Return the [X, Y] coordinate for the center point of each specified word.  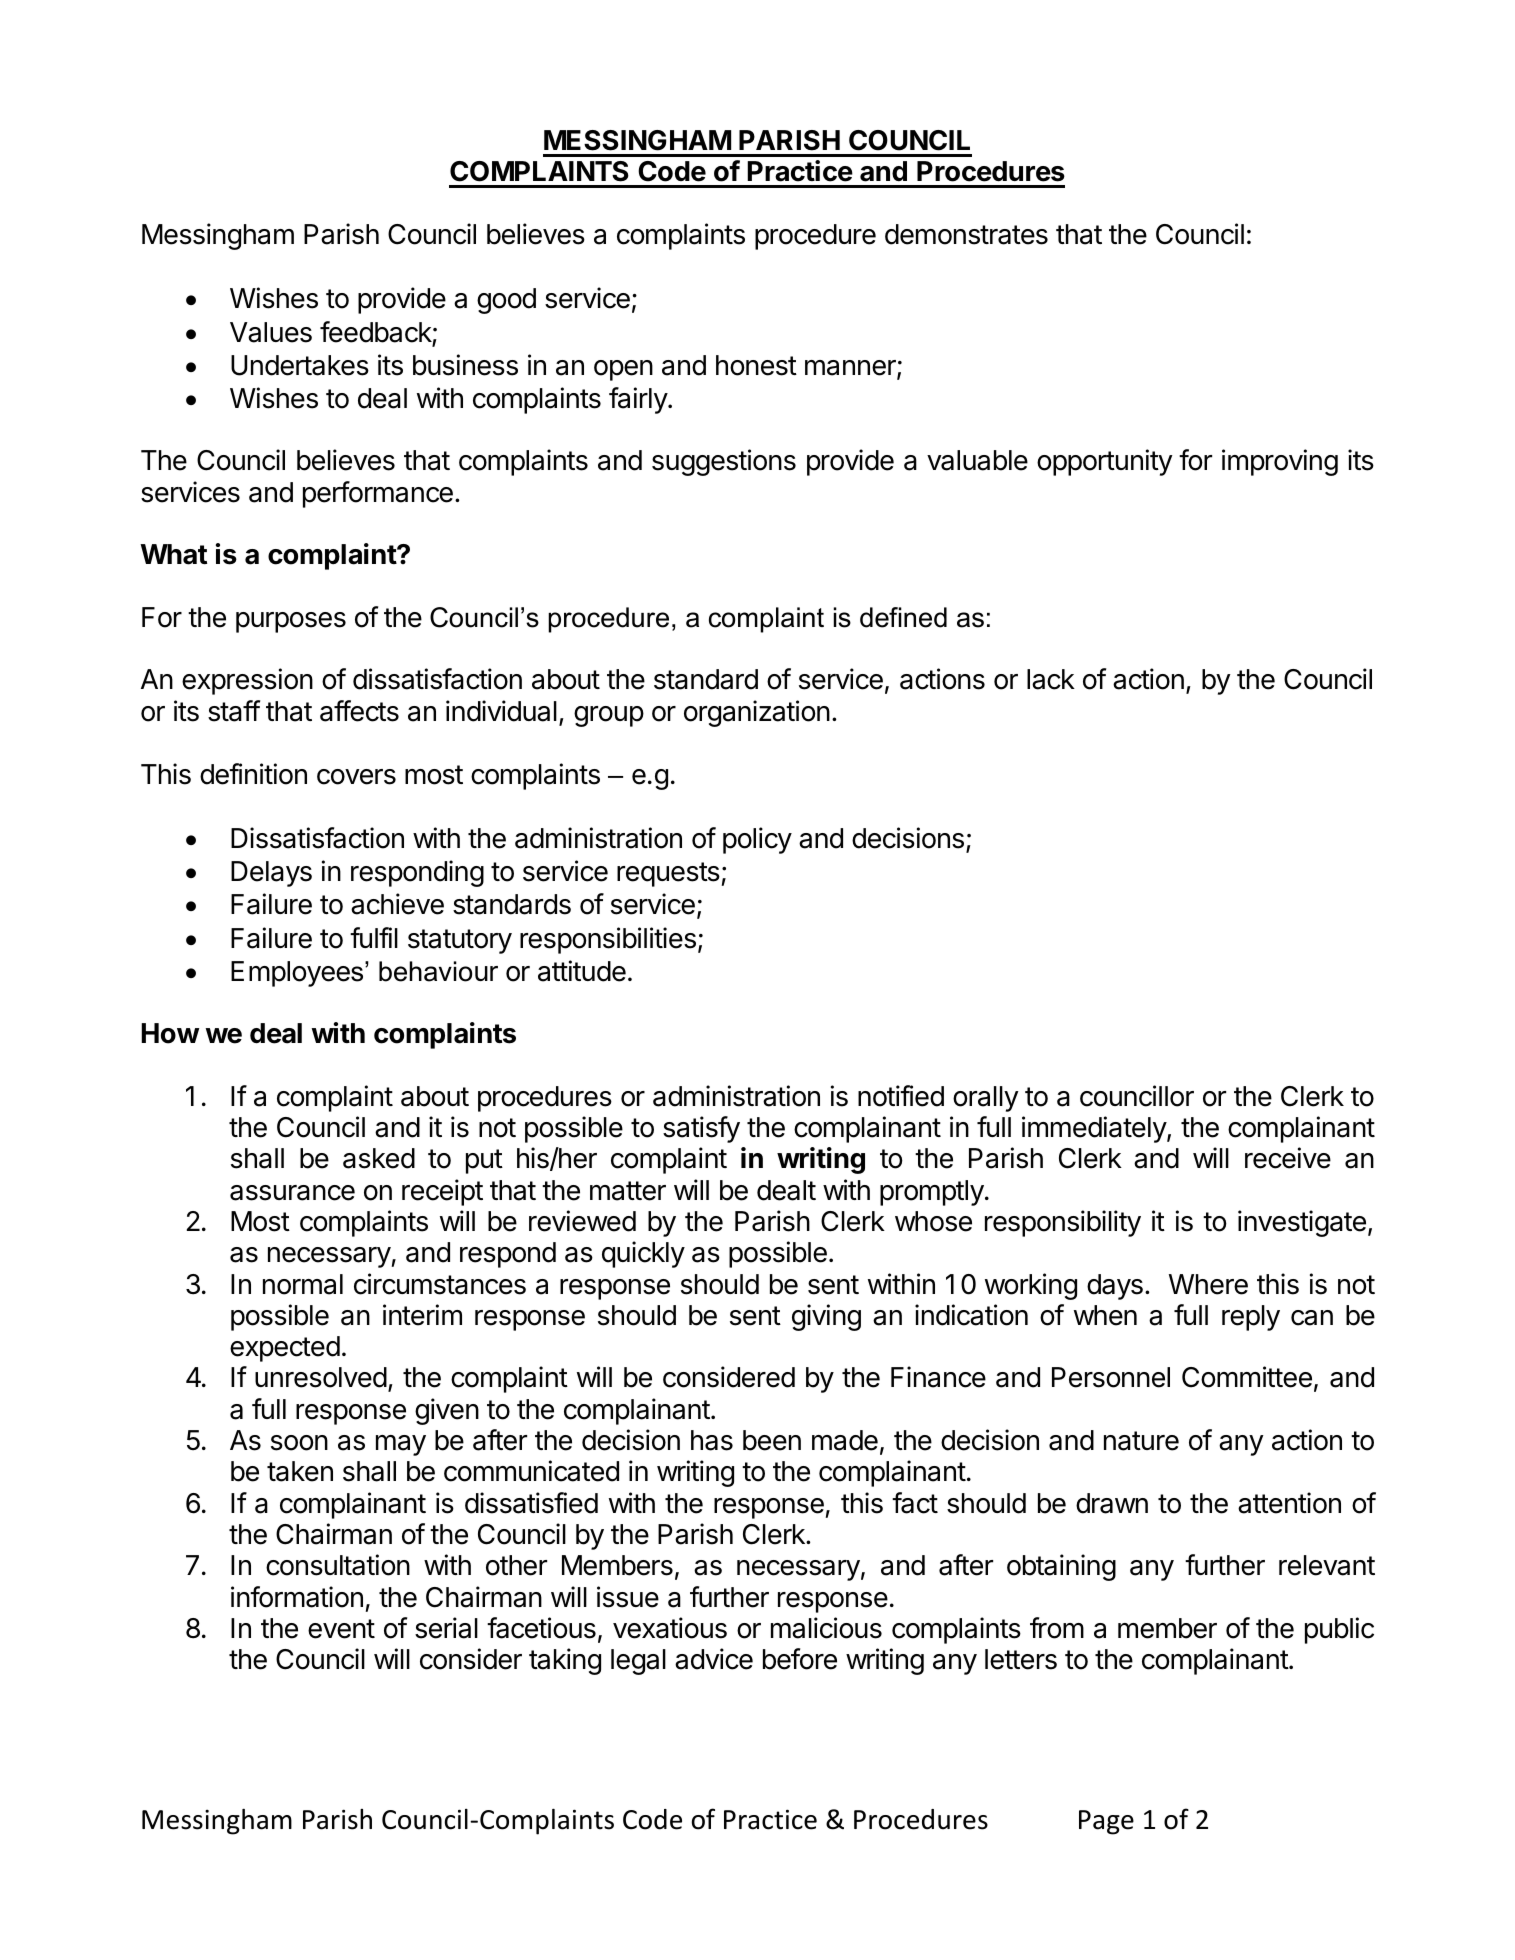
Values [271, 332]
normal [303, 1284]
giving [826, 1317]
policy [757, 840]
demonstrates [966, 234]
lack [1051, 679]
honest [756, 365]
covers [356, 777]
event [341, 1629]
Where [1208, 1284]
